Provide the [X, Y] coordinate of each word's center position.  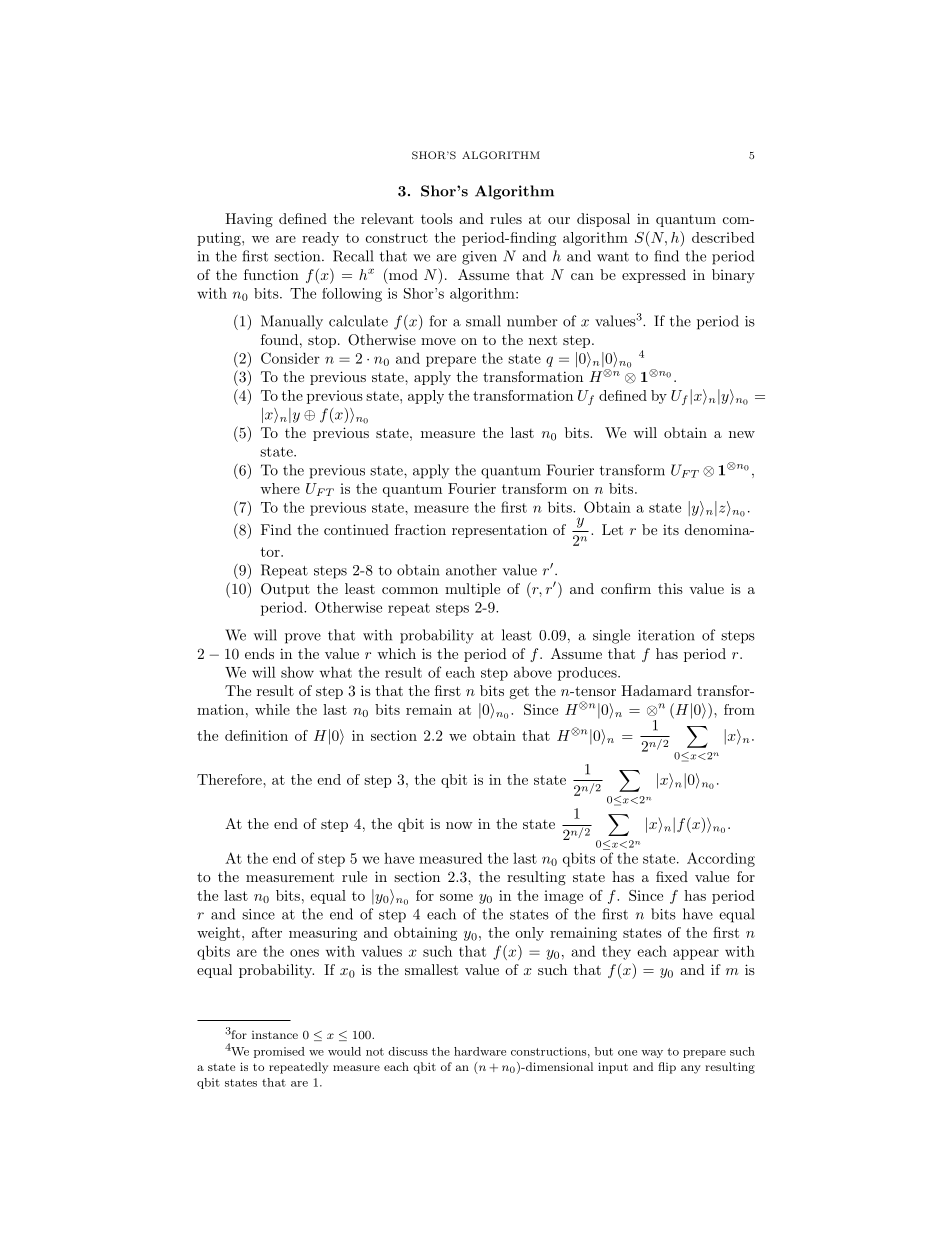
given [479, 258]
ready [320, 239]
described [723, 237]
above [533, 672]
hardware [480, 1051]
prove [303, 638]
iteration [666, 635]
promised [279, 1052]
